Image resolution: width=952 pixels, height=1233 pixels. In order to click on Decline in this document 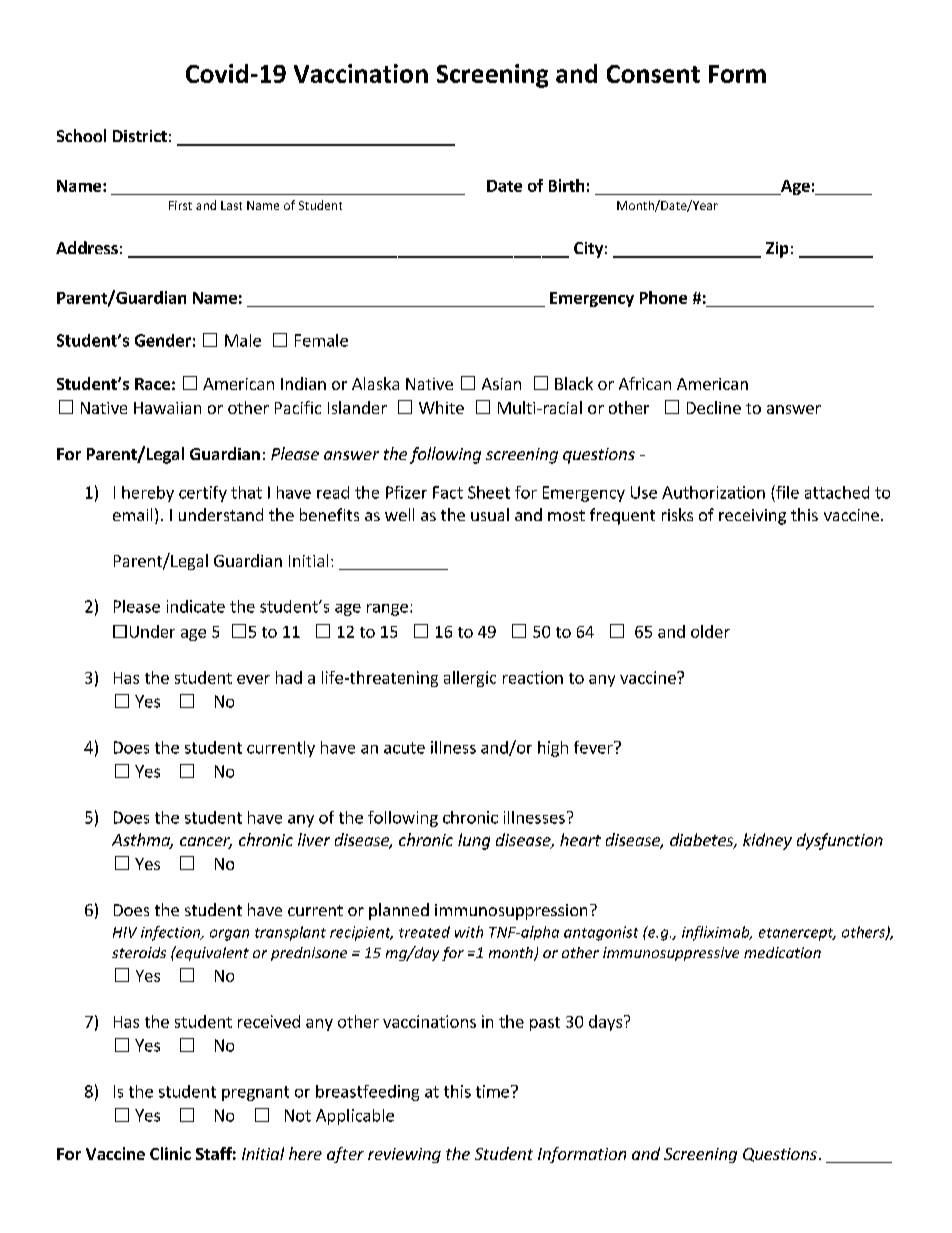, I will do `click(714, 407)`.
